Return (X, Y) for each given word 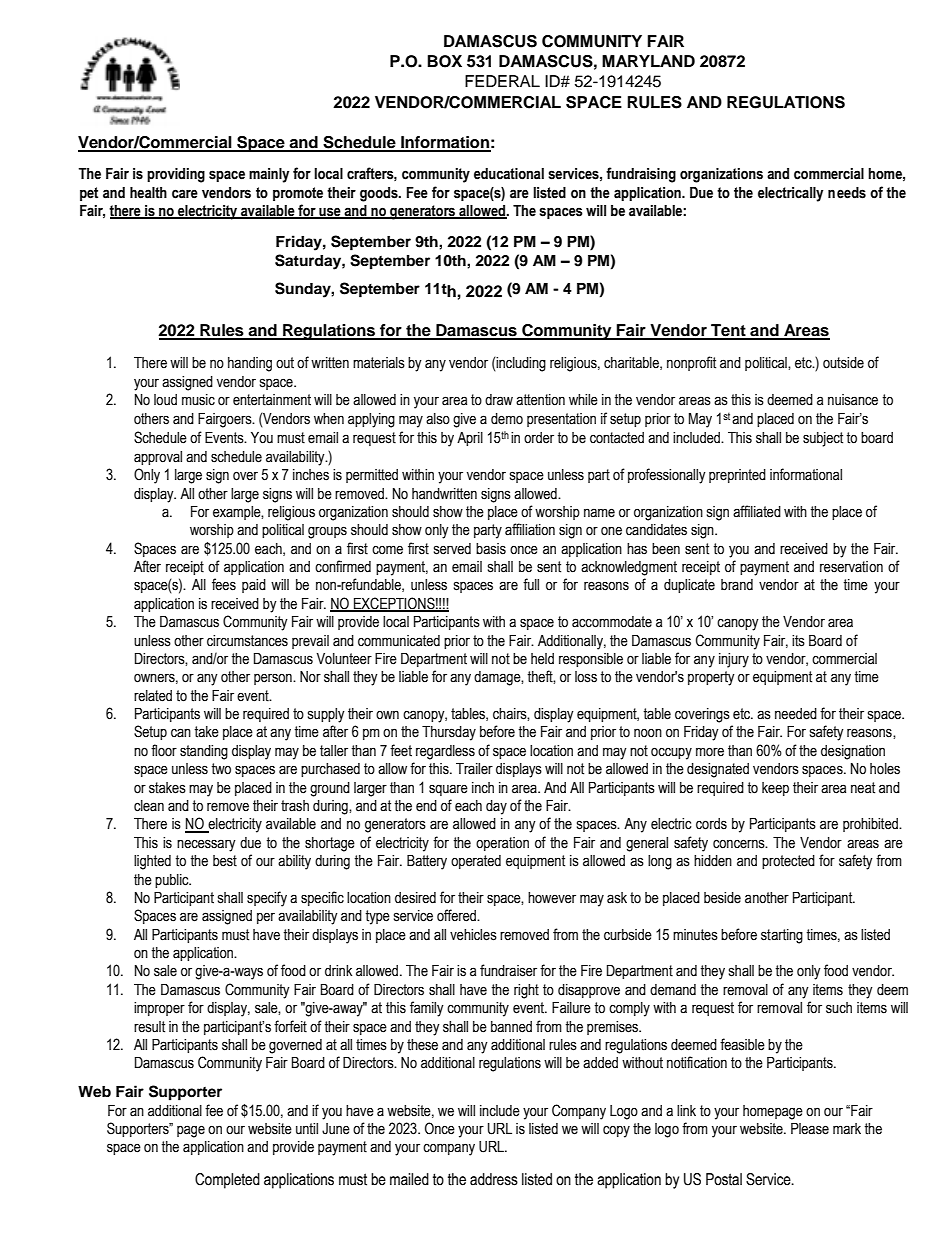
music (198, 400)
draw (499, 400)
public (173, 881)
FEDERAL (502, 81)
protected (788, 862)
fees (224, 584)
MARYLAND (648, 61)
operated (476, 862)
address (494, 1179)
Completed (227, 1181)
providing (176, 175)
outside (843, 363)
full (531, 584)
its (798, 641)
